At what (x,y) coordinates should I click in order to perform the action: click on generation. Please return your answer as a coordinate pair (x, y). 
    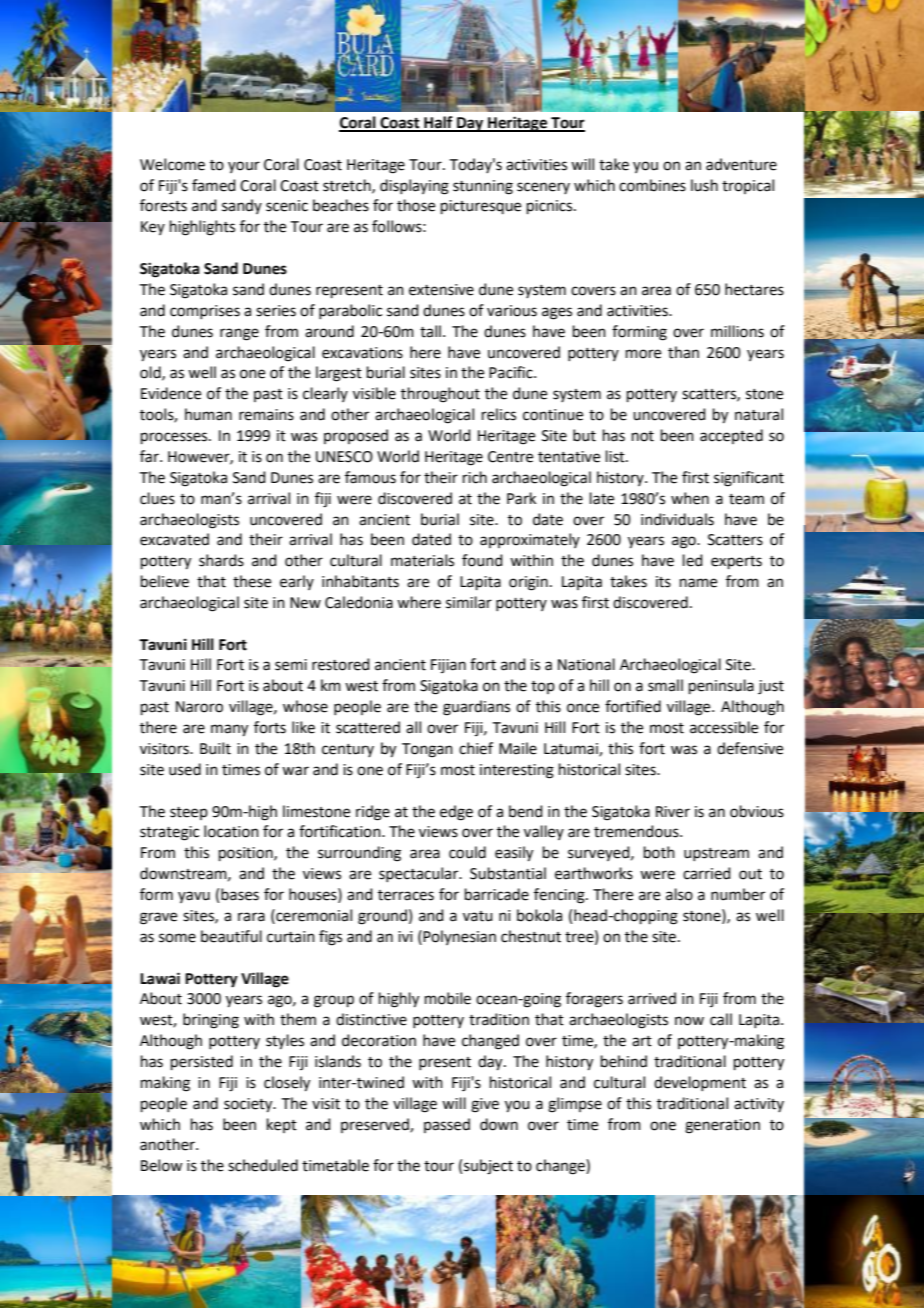
    Looking at the image, I should click on (722, 1126).
